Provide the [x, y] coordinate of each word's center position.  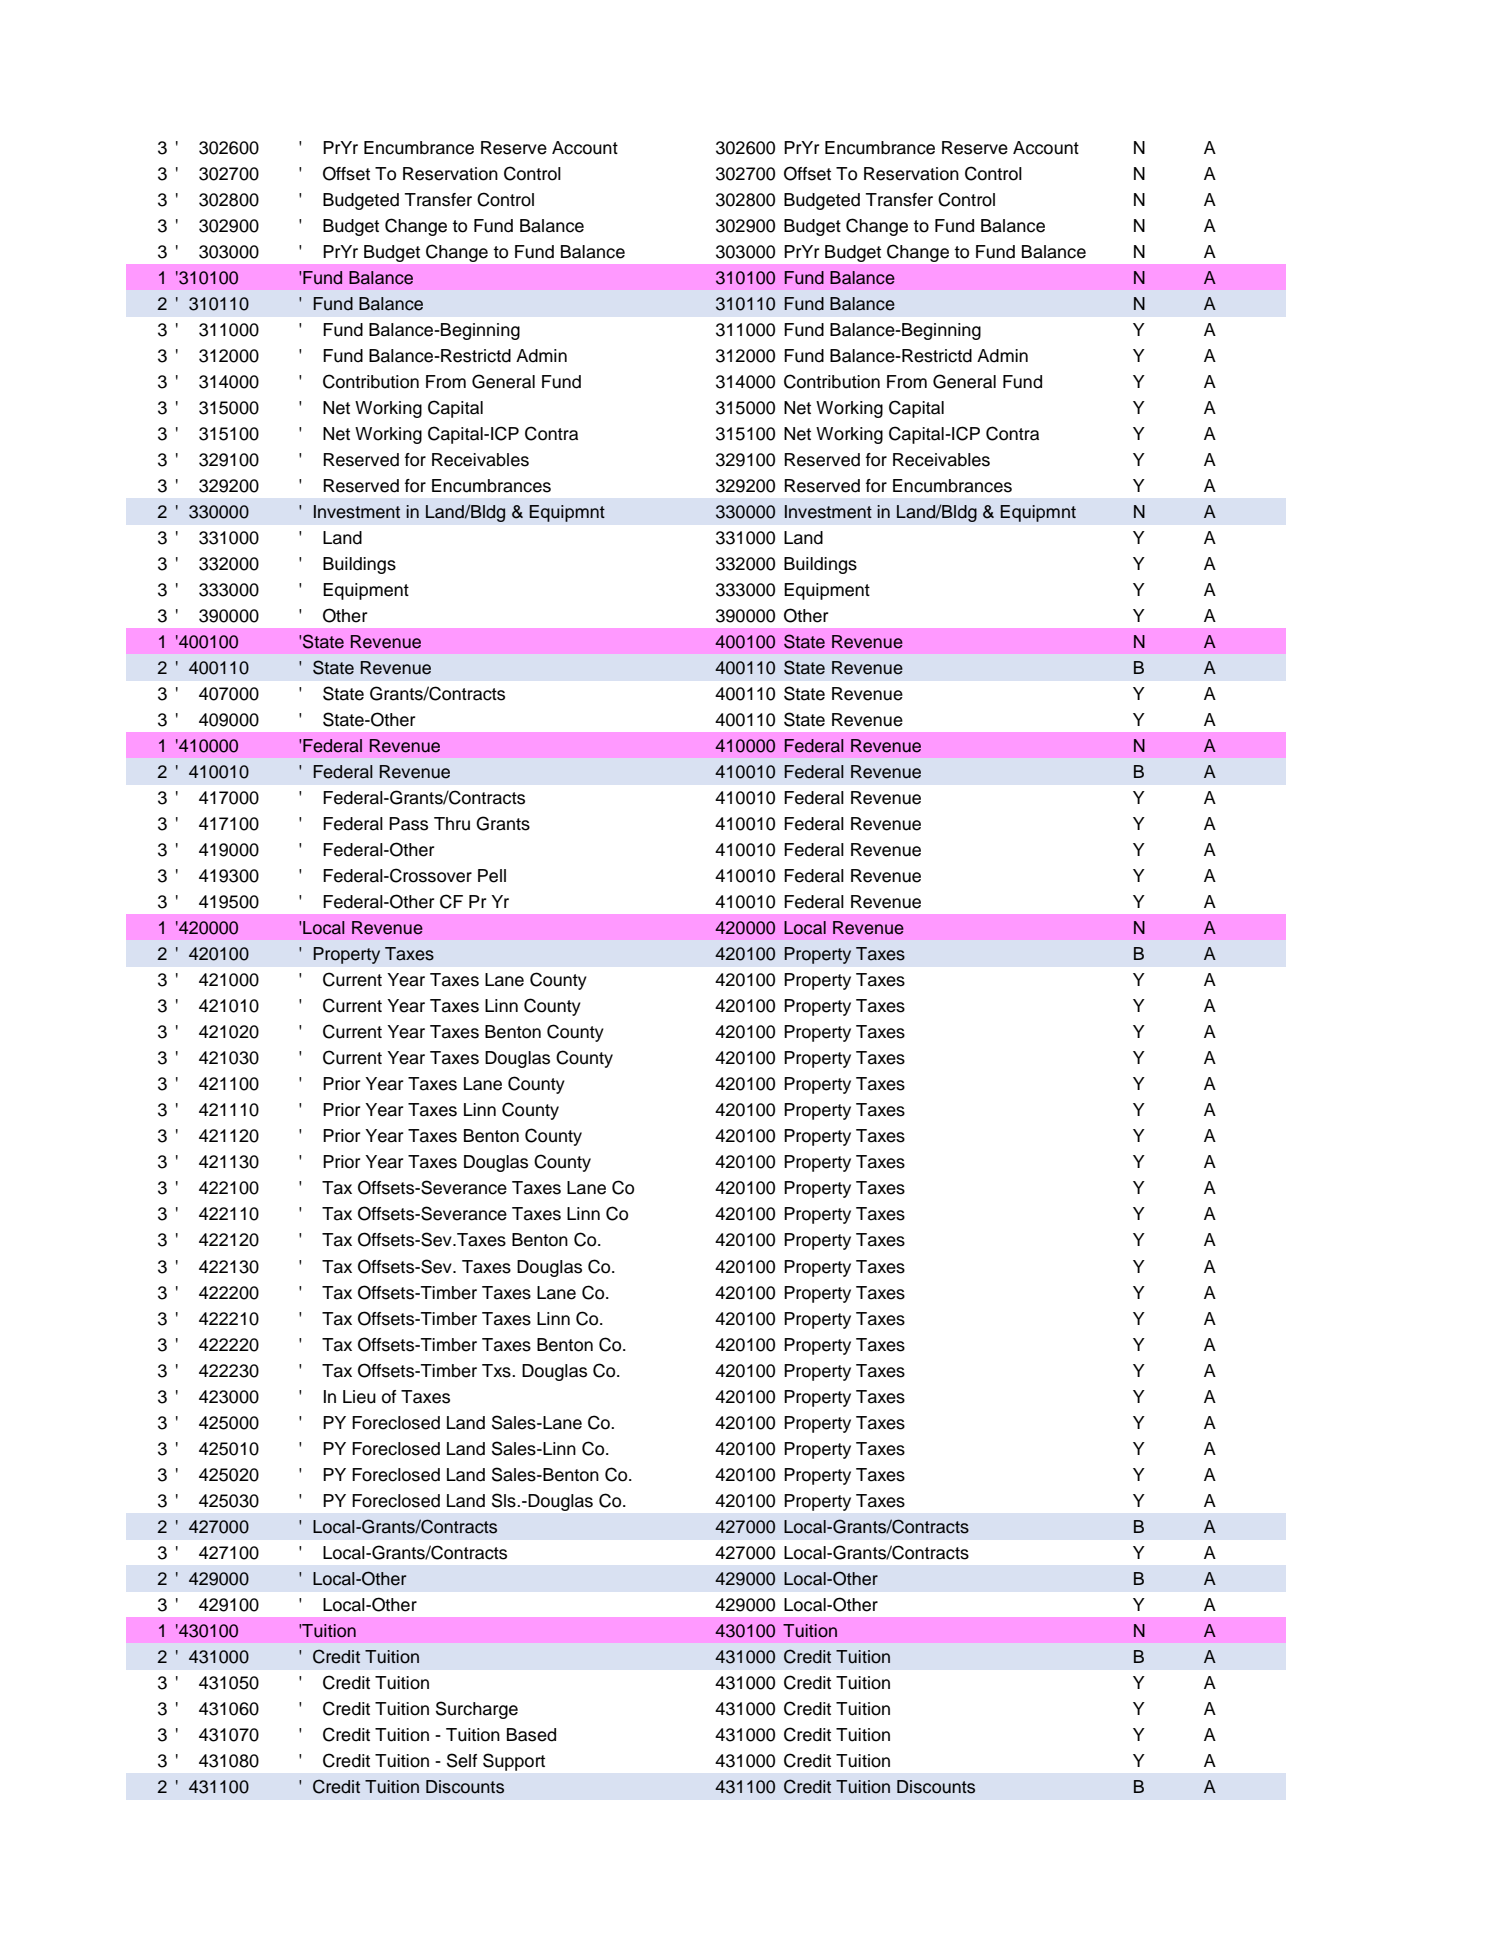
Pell [492, 876]
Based [531, 1735]
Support [514, 1762]
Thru [452, 824]
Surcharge [477, 1710]
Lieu [359, 1397]
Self [462, 1760]
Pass [408, 824]
